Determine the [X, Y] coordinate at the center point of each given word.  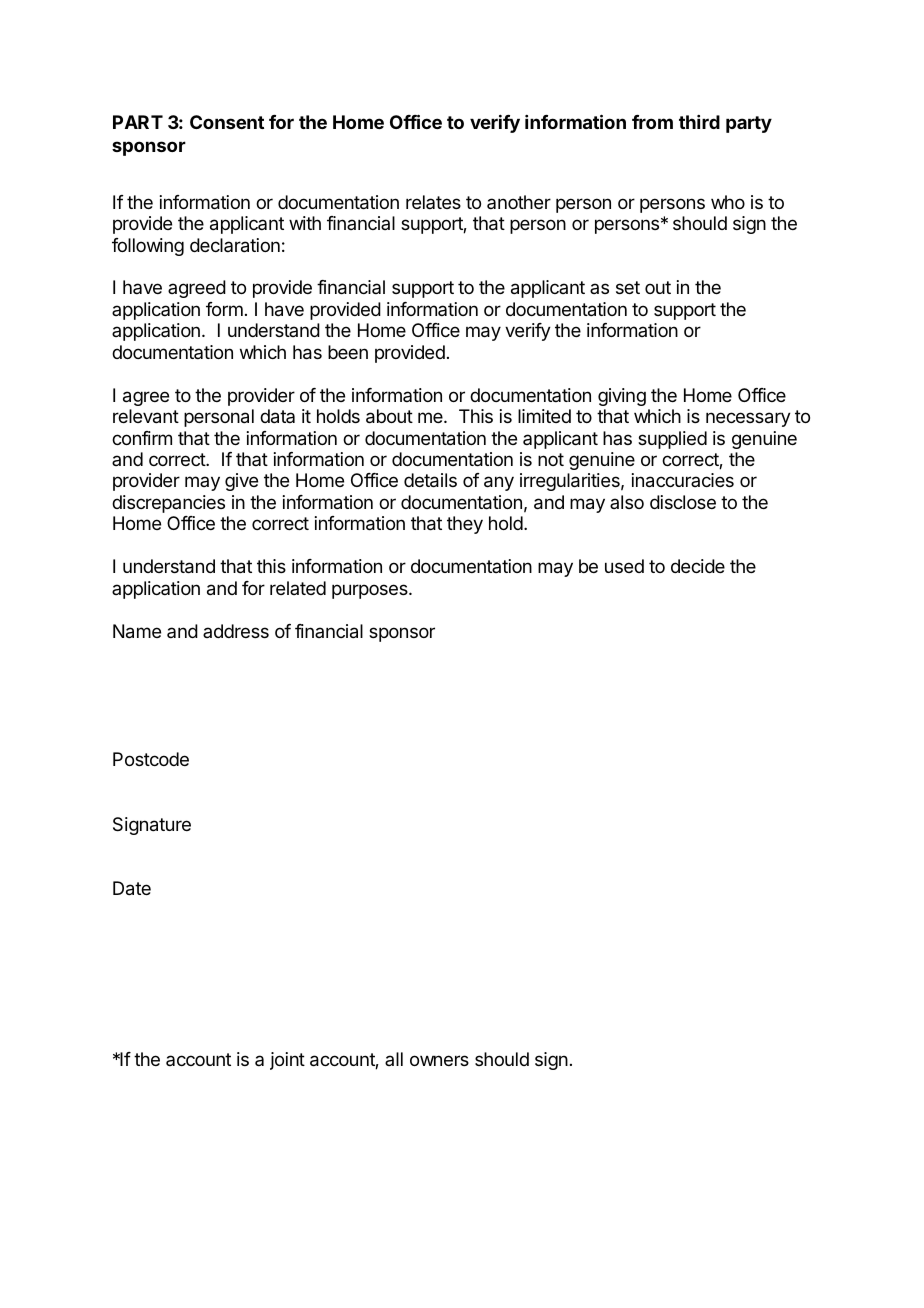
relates [433, 202]
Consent [227, 122]
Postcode [151, 759]
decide [698, 566]
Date [132, 888]
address [236, 631]
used [624, 566]
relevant [146, 416]
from [652, 122]
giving [622, 397]
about [389, 416]
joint [287, 1061]
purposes [371, 591]
